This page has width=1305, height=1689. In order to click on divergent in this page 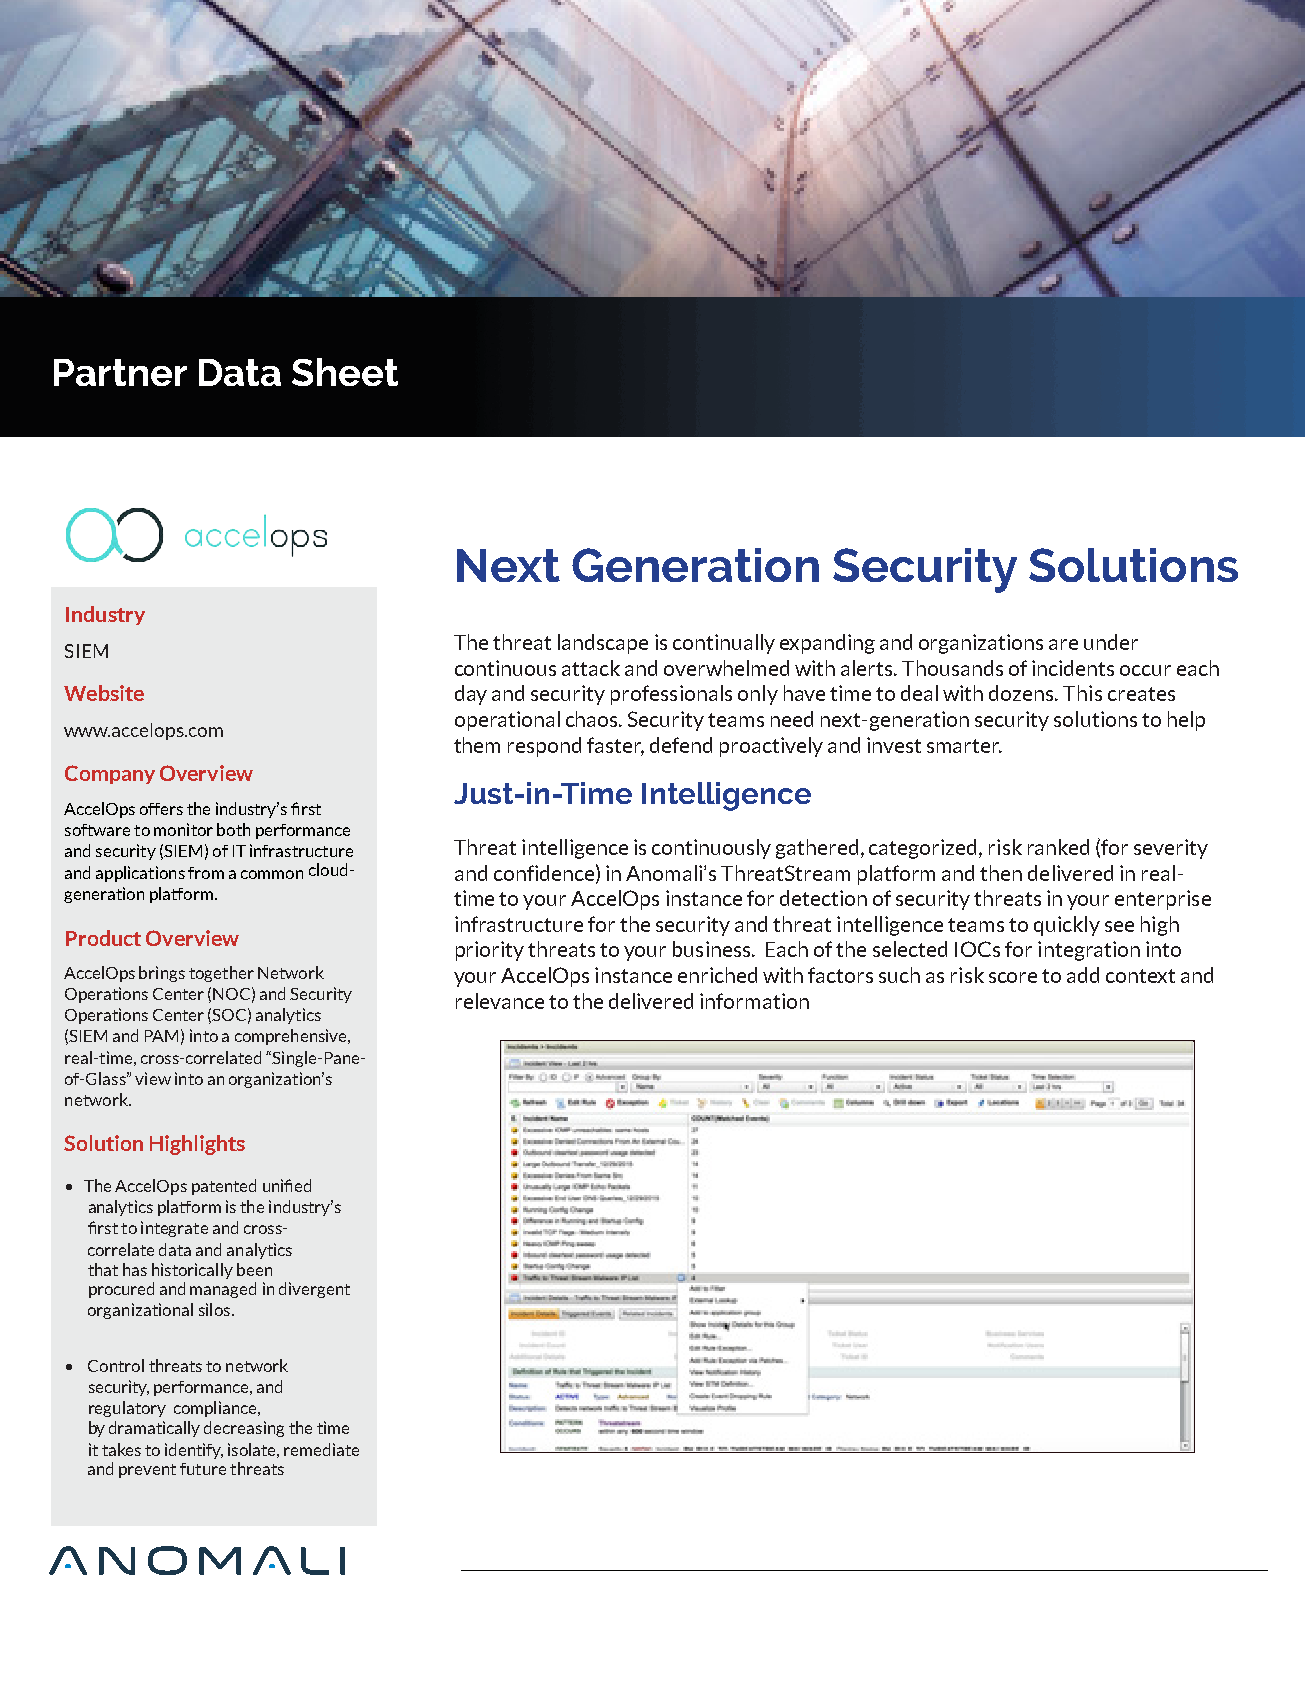, I will do `click(314, 1290)`.
